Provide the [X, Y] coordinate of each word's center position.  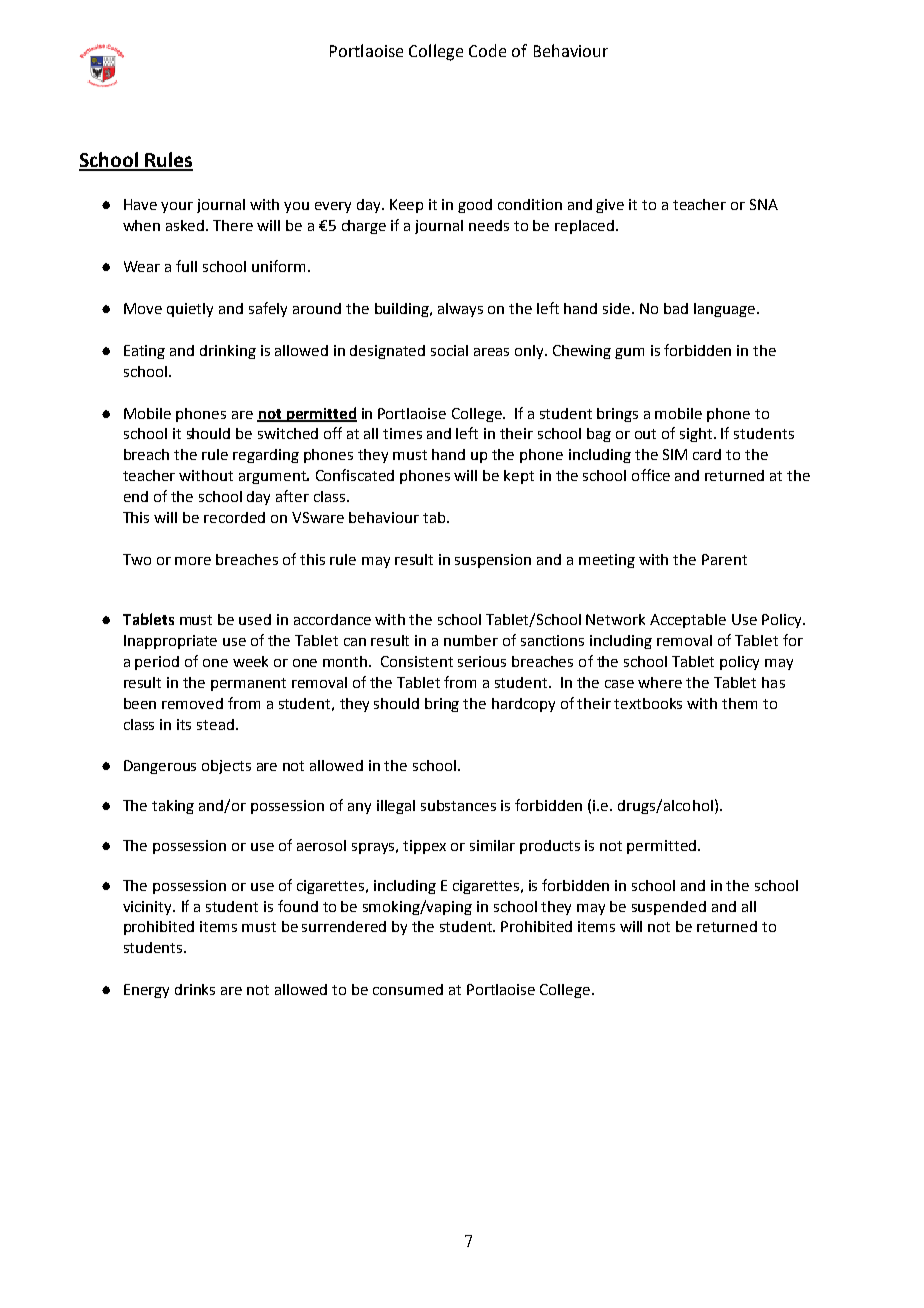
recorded [234, 517]
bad [676, 308]
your [177, 207]
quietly [190, 310]
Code [487, 50]
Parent [724, 559]
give [610, 206]
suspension [493, 561]
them [739, 703]
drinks [195, 989]
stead [215, 724]
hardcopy [523, 705]
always [460, 310]
